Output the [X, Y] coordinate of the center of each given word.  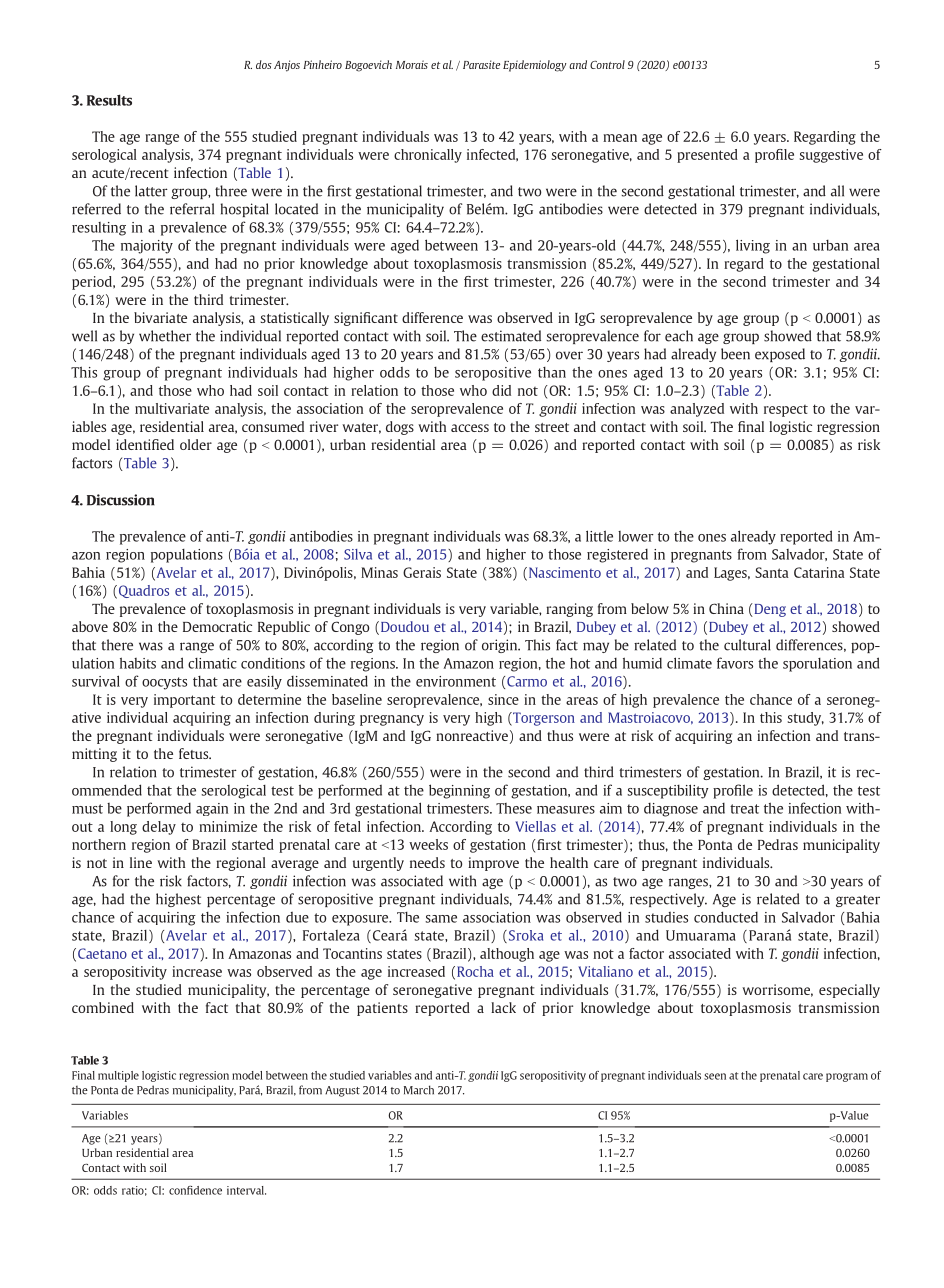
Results [109, 100]
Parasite [481, 64]
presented [707, 156]
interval [246, 1190]
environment [456, 681]
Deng [769, 610]
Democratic [217, 626]
